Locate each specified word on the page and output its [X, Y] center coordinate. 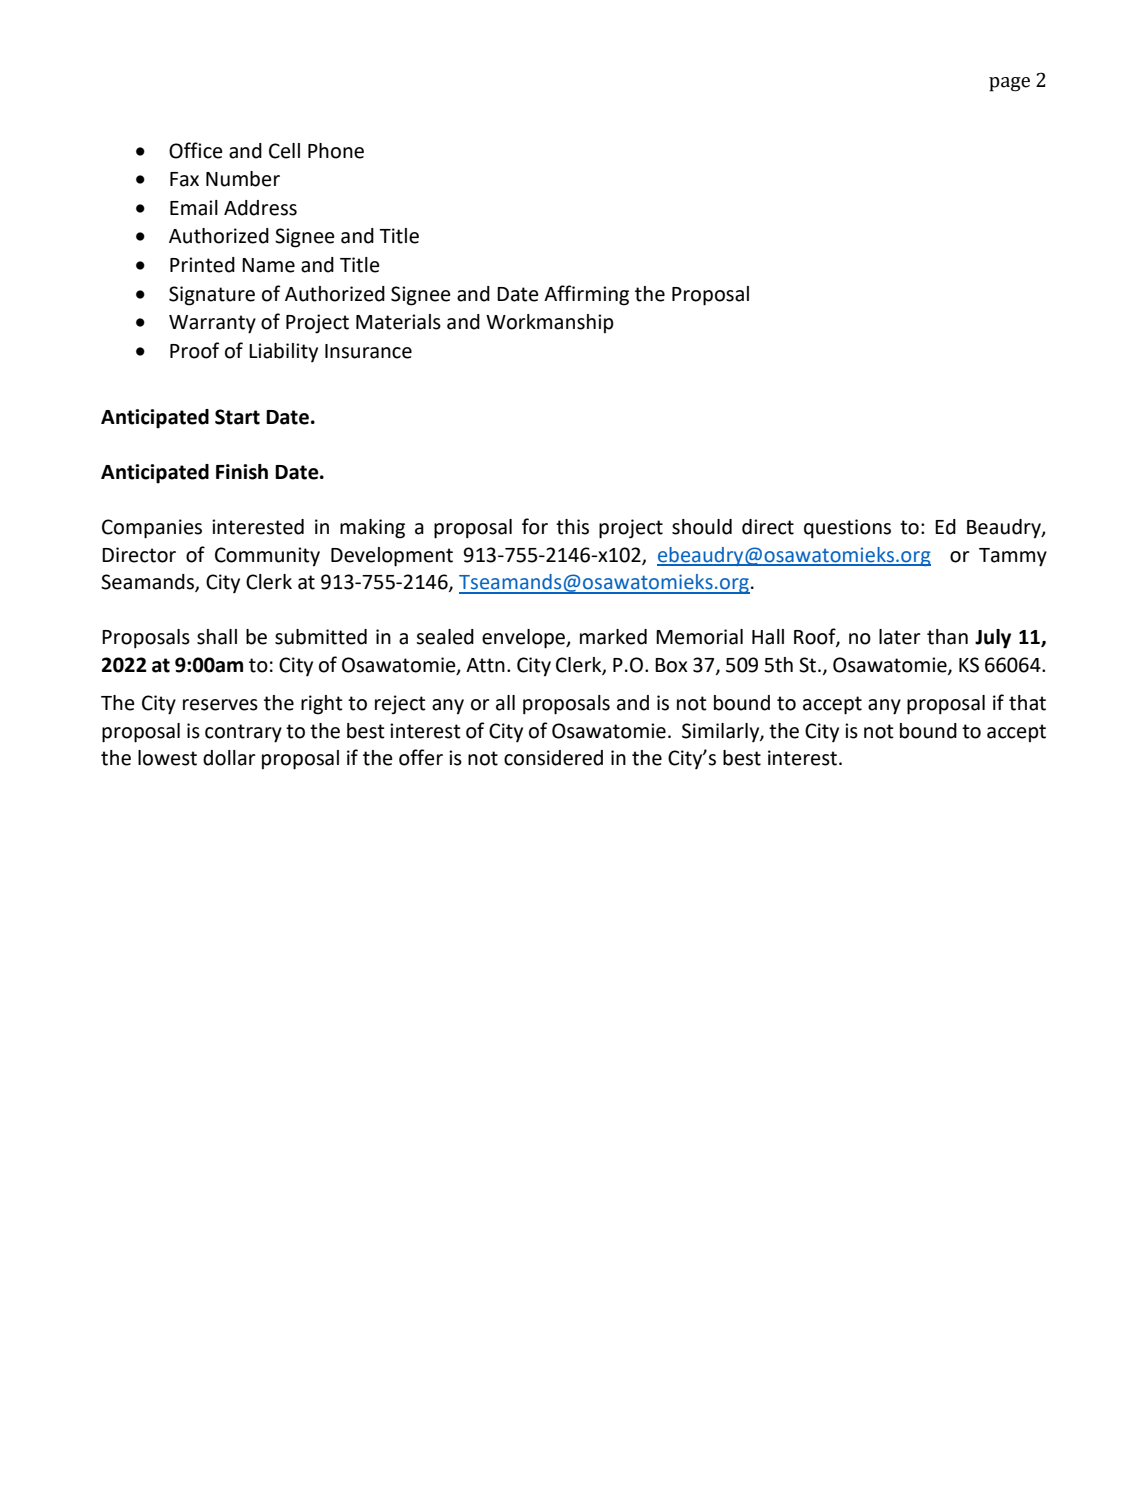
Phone [336, 151]
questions [847, 529]
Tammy [1013, 557]
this [572, 527]
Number [243, 179]
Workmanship [550, 323]
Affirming [586, 295]
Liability [283, 352]
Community [267, 557]
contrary [243, 733]
